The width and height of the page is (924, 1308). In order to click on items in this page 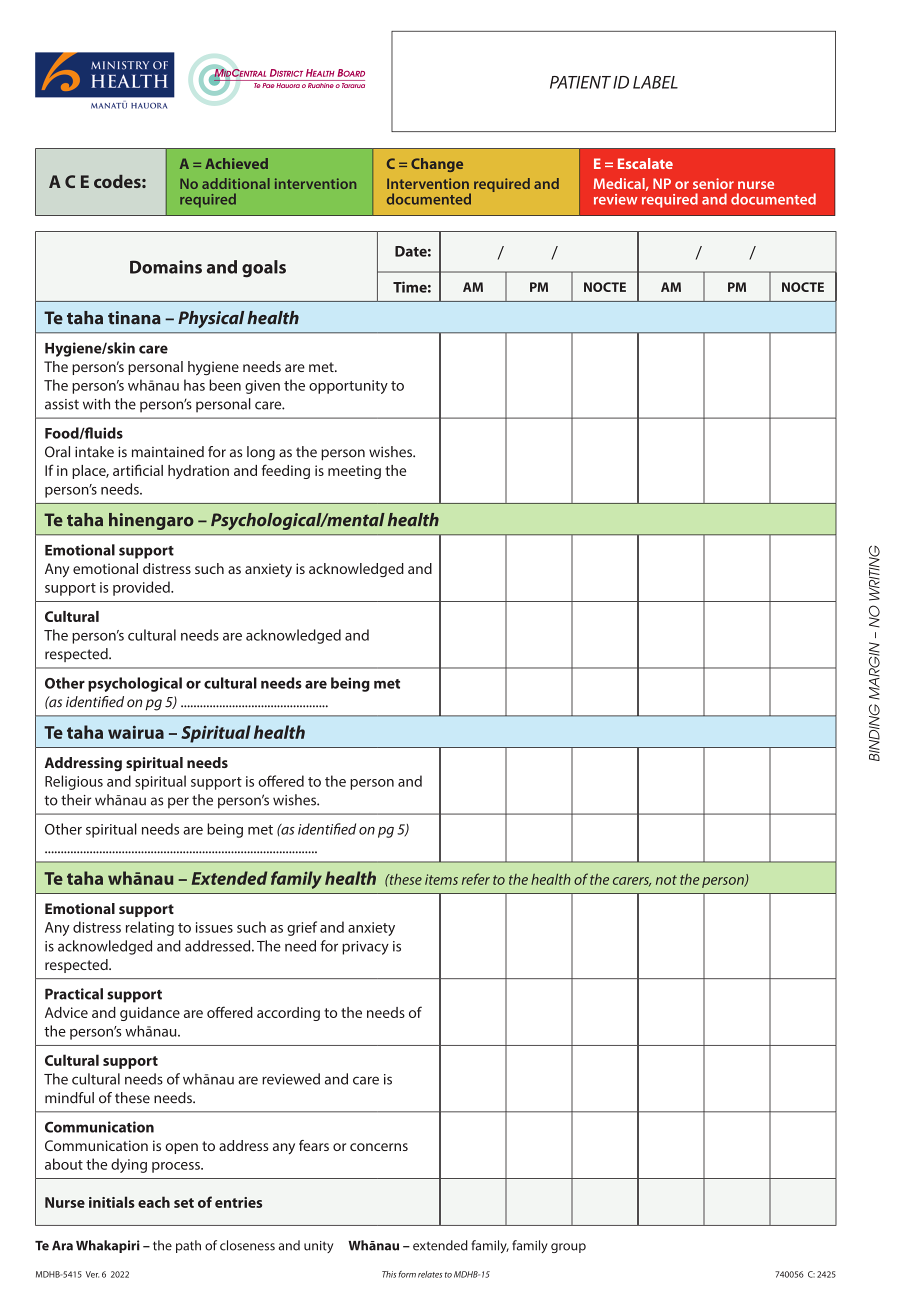, I will do `click(441, 879)`.
